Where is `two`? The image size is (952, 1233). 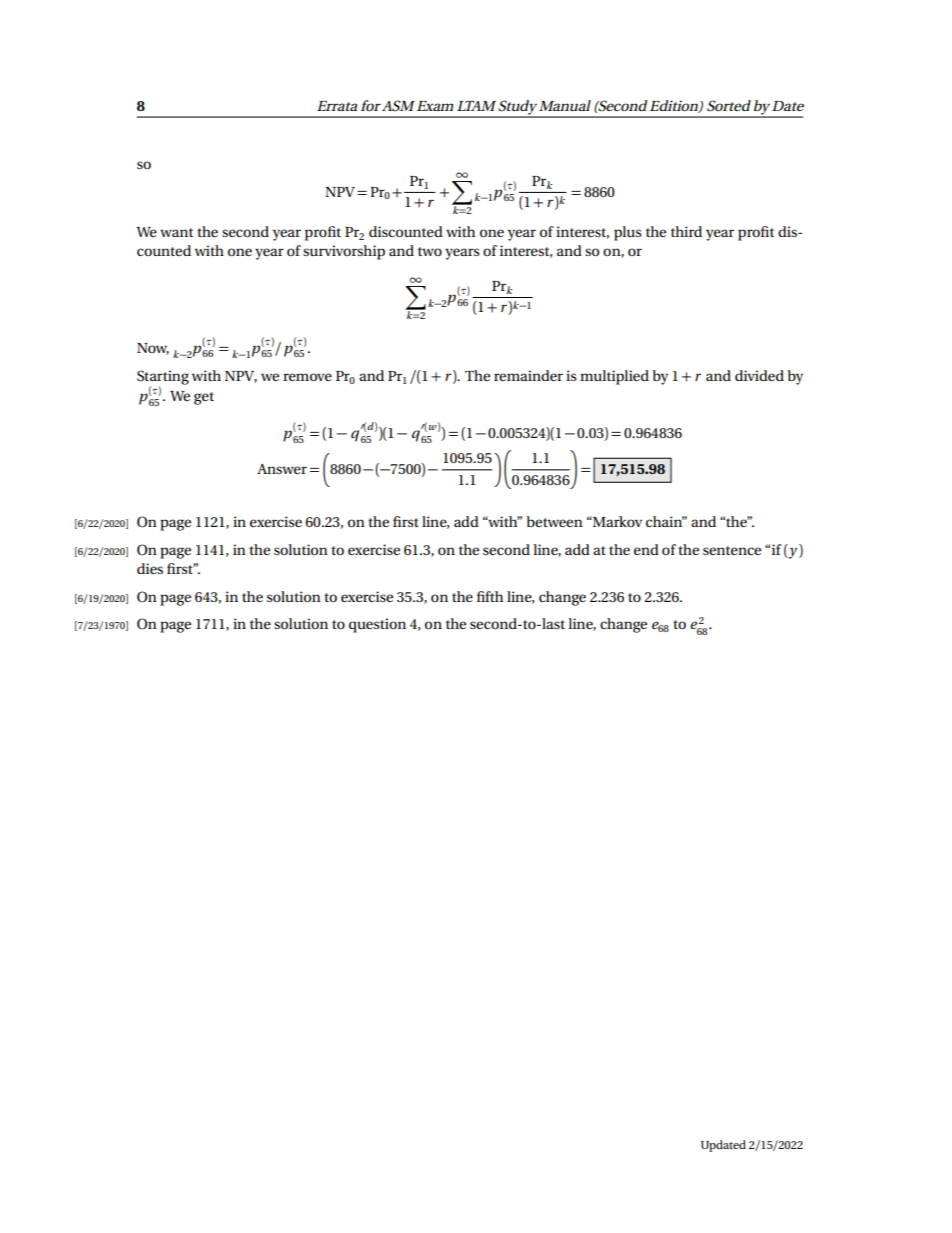
two is located at coordinates (430, 251).
